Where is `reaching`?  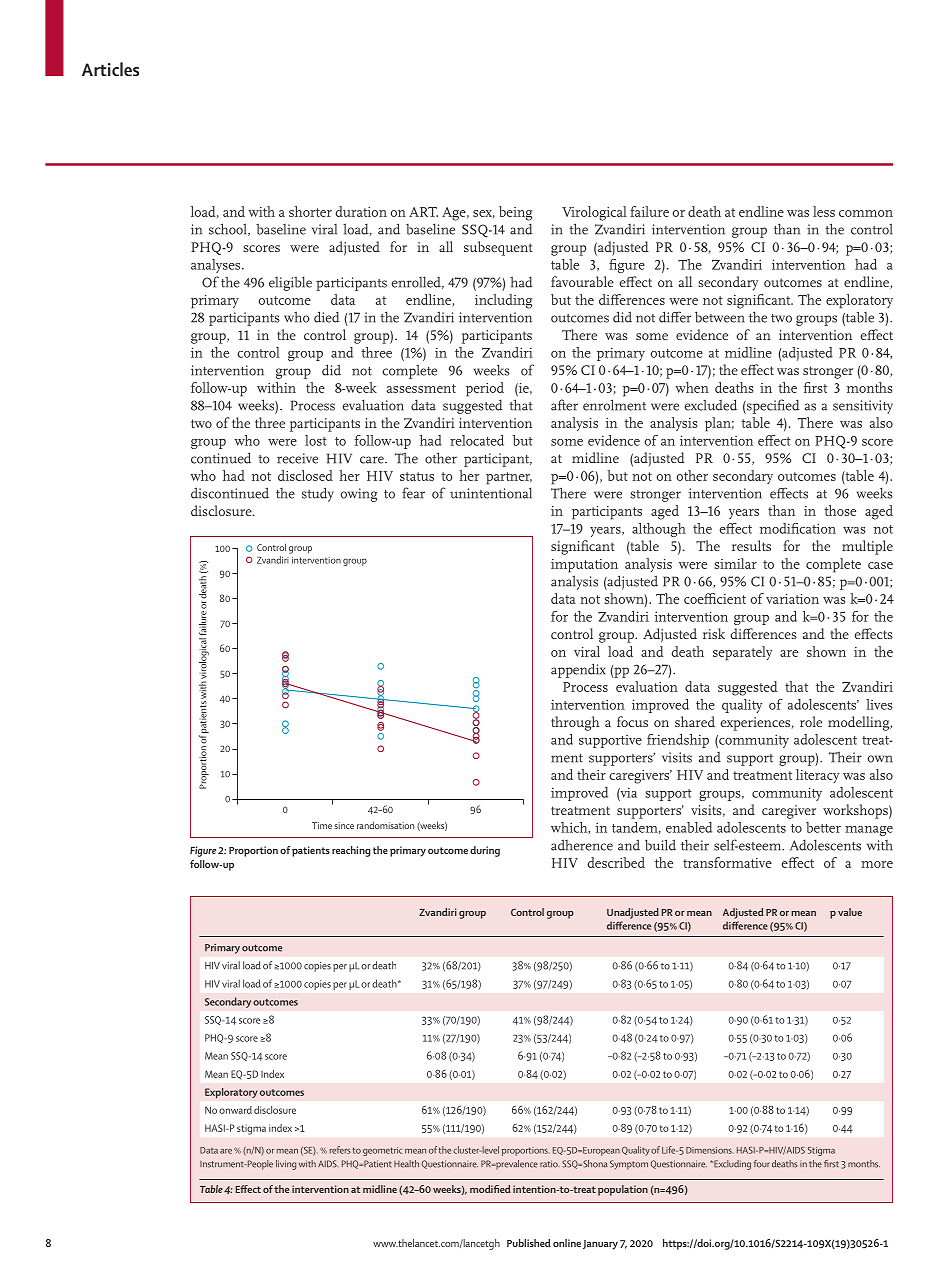 reaching is located at coordinates (351, 851).
